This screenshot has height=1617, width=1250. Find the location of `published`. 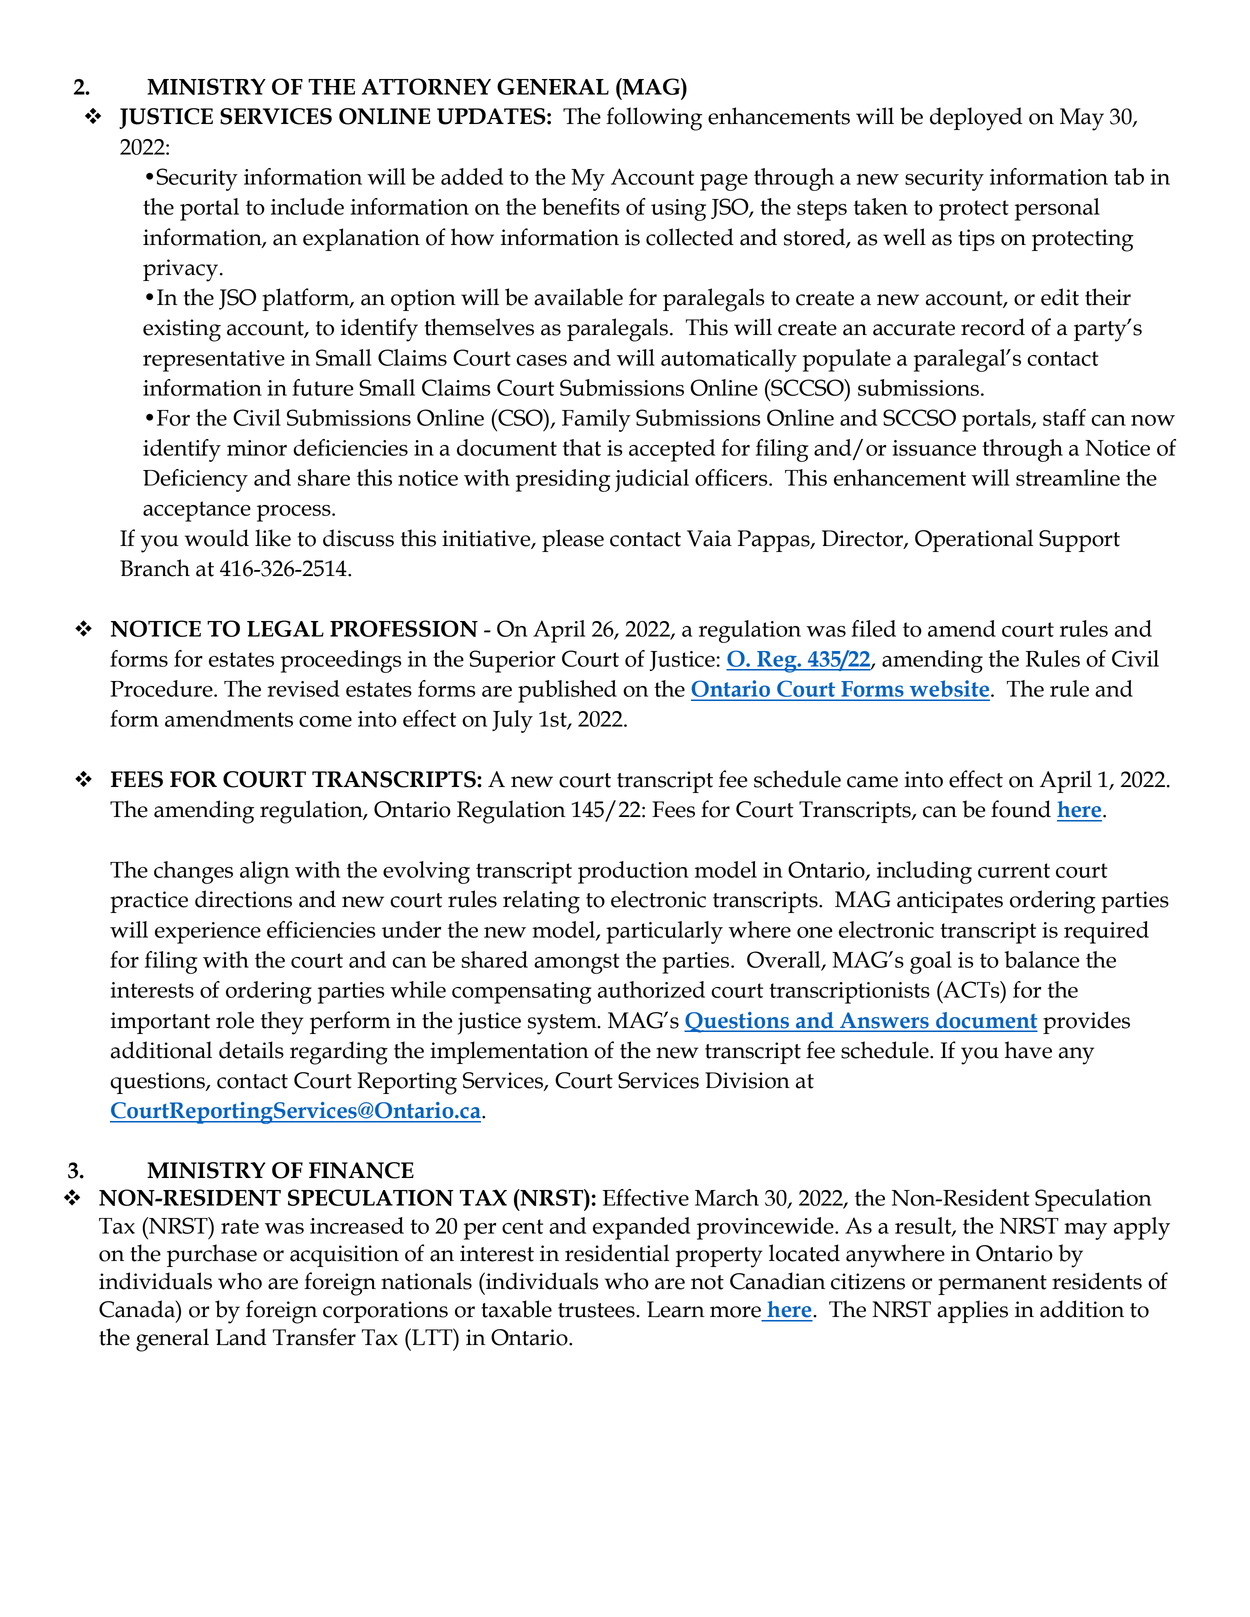

published is located at coordinates (567, 691).
